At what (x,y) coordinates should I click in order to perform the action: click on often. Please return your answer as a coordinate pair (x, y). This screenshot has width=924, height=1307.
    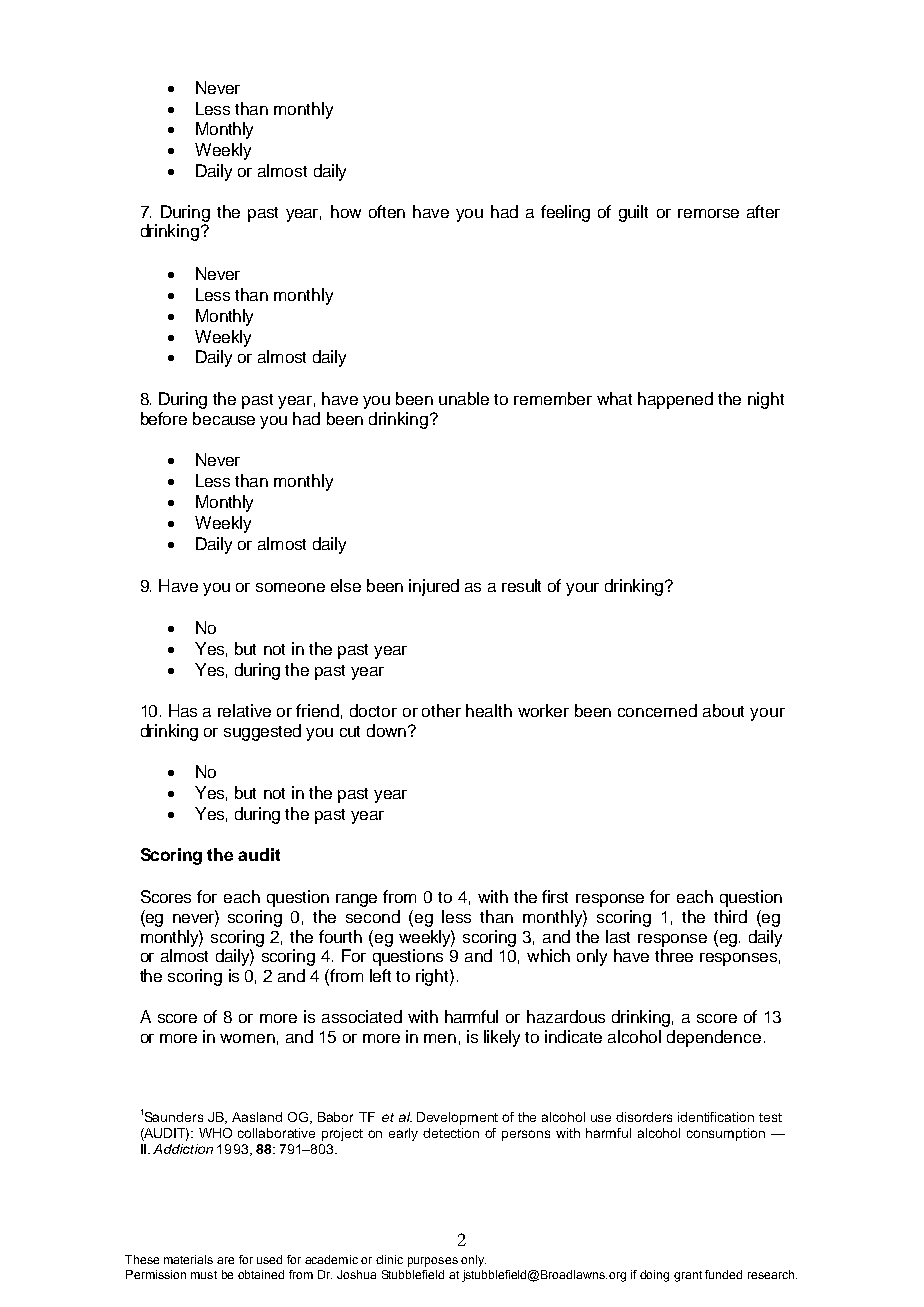
    Looking at the image, I should click on (387, 211).
